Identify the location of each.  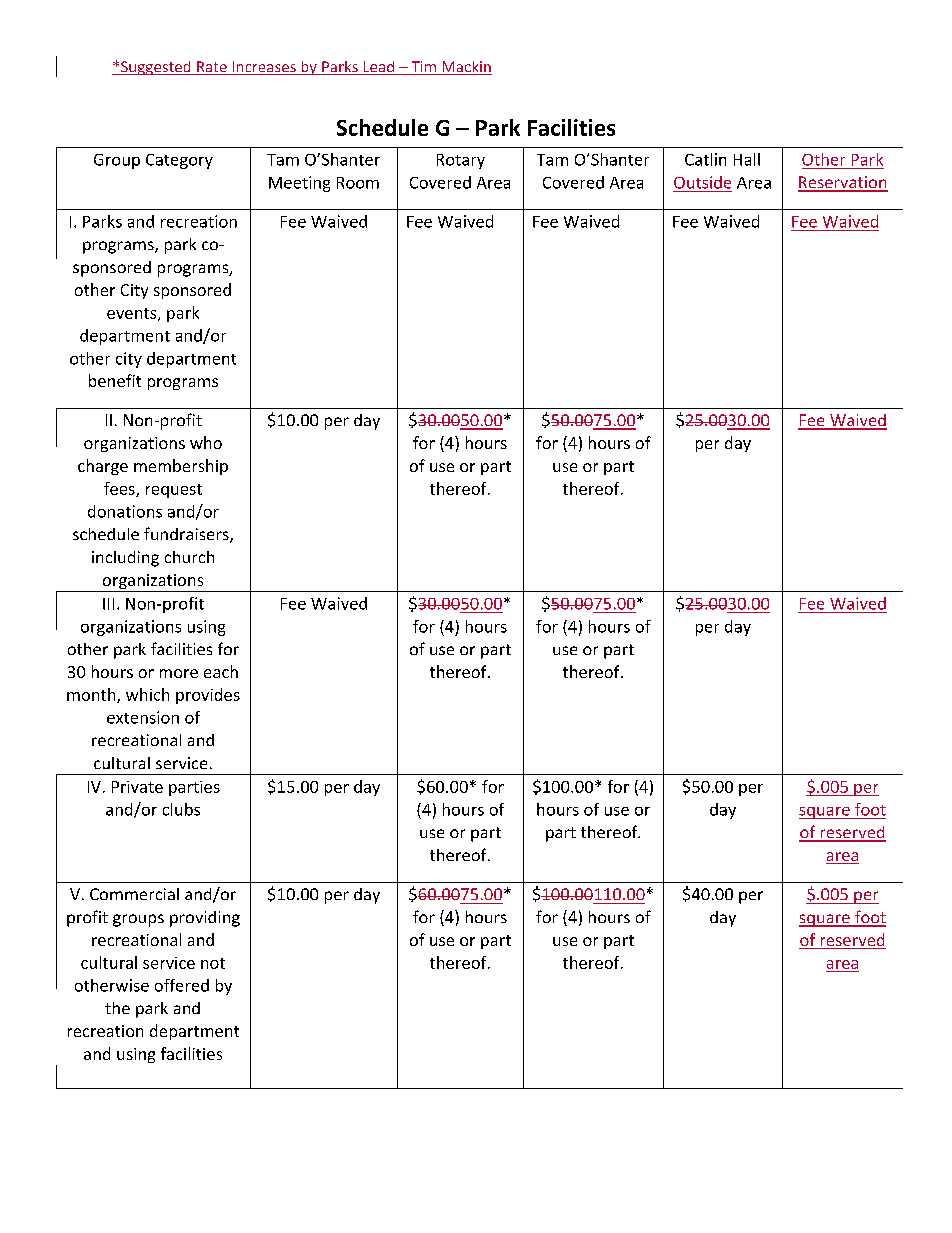
(221, 671).
